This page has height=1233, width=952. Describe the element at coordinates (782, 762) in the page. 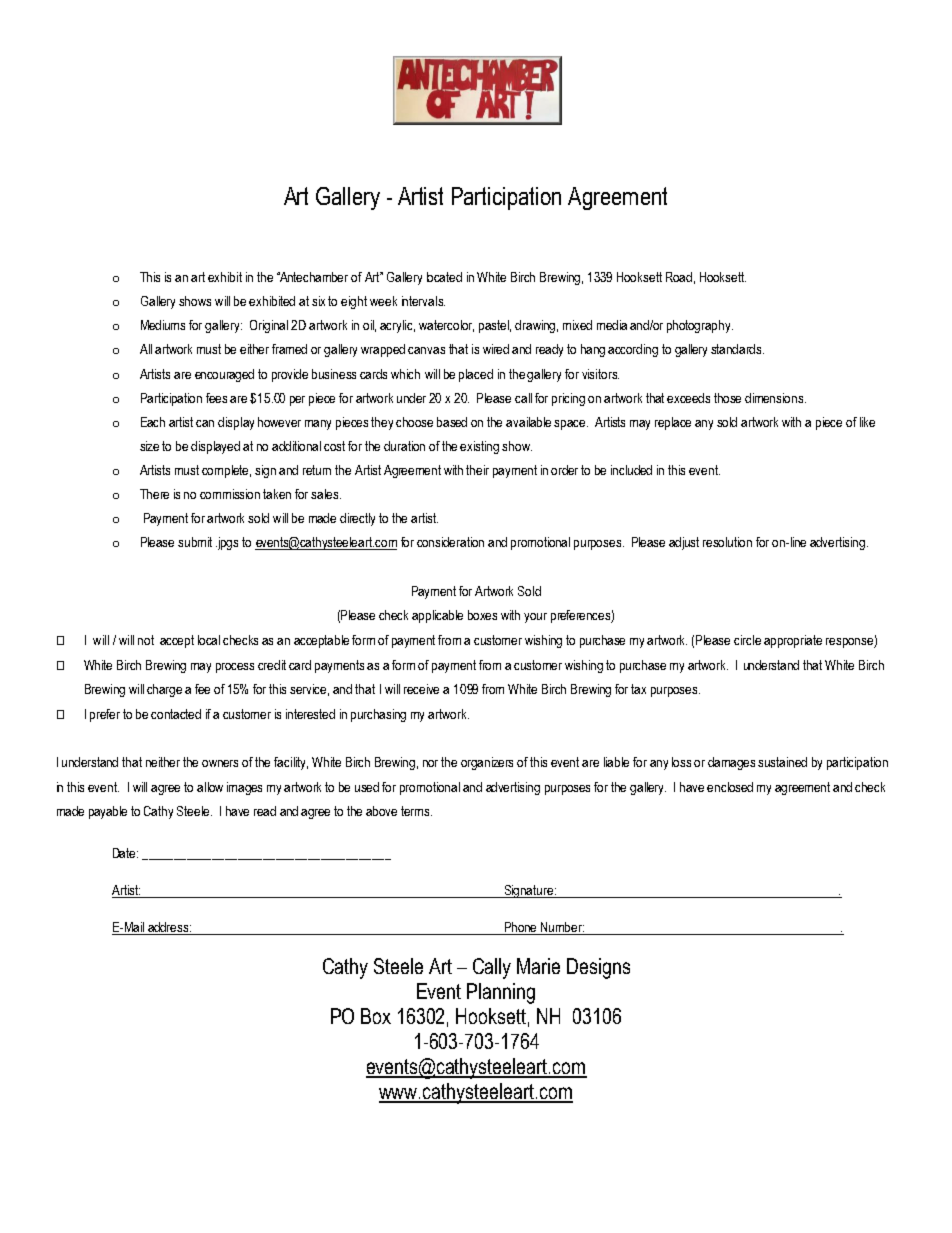

I see `sustained` at that location.
